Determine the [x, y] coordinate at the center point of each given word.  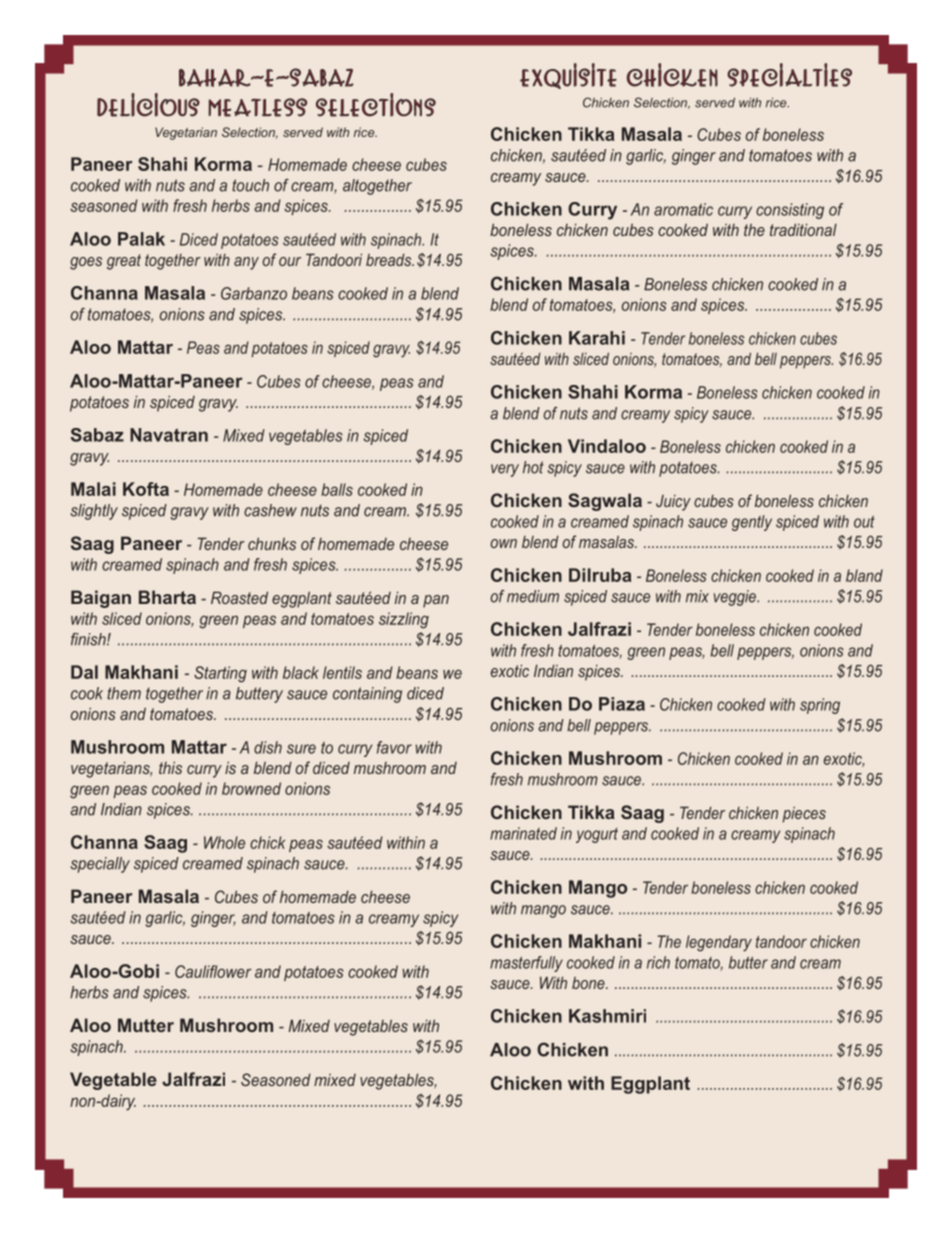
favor [394, 747]
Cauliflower [213, 971]
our [290, 261]
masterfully [526, 964]
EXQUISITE [568, 76]
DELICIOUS [148, 105]
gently [752, 523]
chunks [272, 543]
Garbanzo [254, 293]
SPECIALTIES [789, 75]
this [170, 767]
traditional [803, 229]
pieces [804, 814]
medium [533, 596]
